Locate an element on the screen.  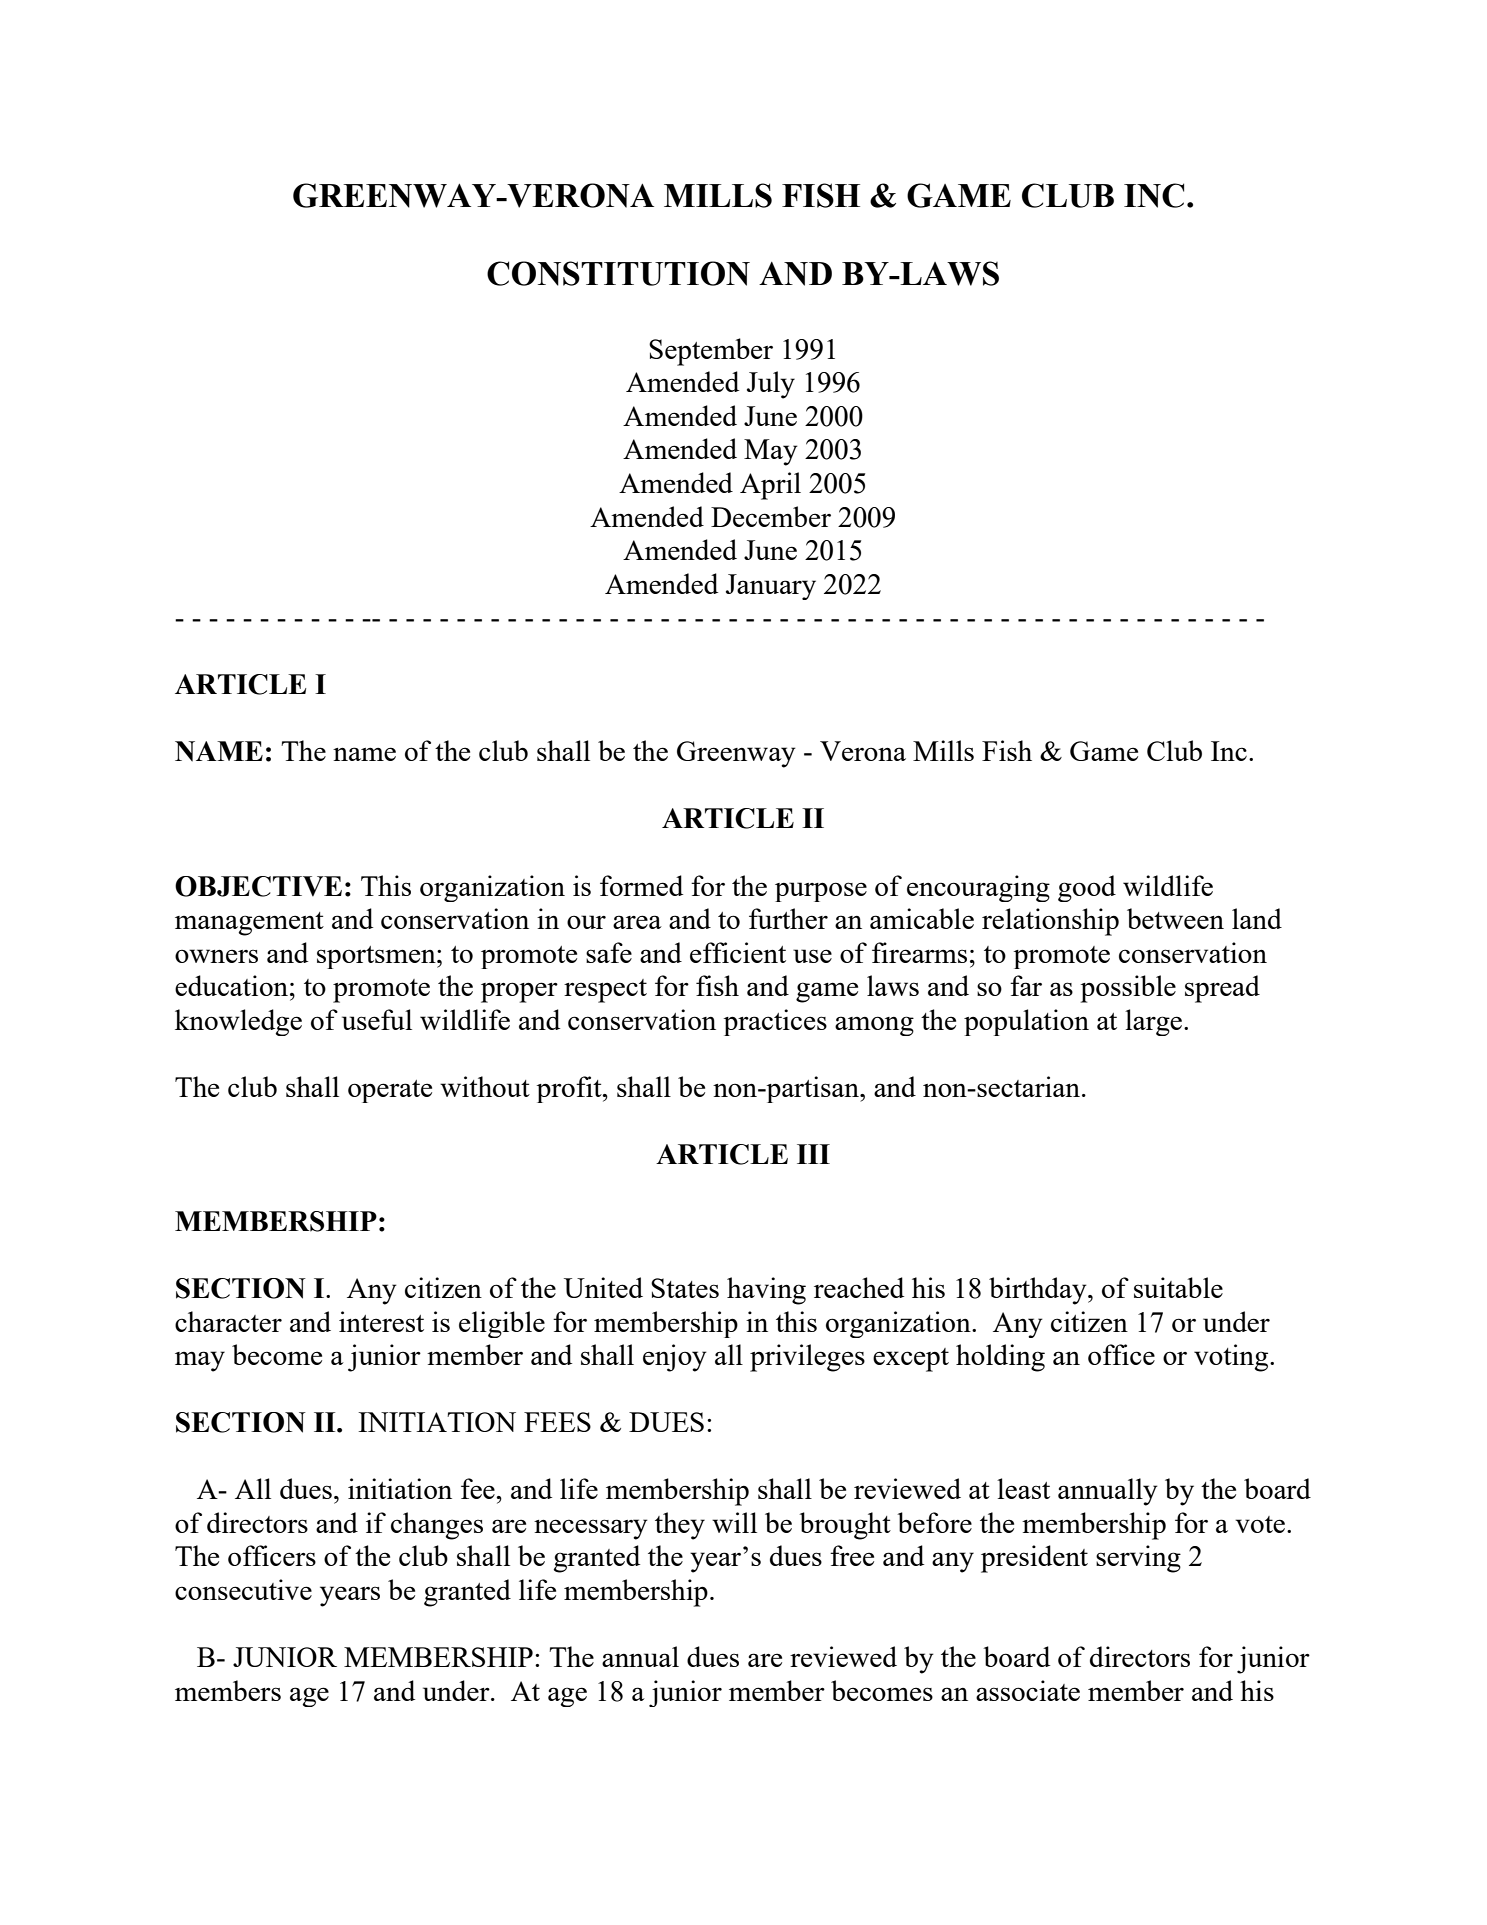
efficient is located at coordinates (738, 952).
